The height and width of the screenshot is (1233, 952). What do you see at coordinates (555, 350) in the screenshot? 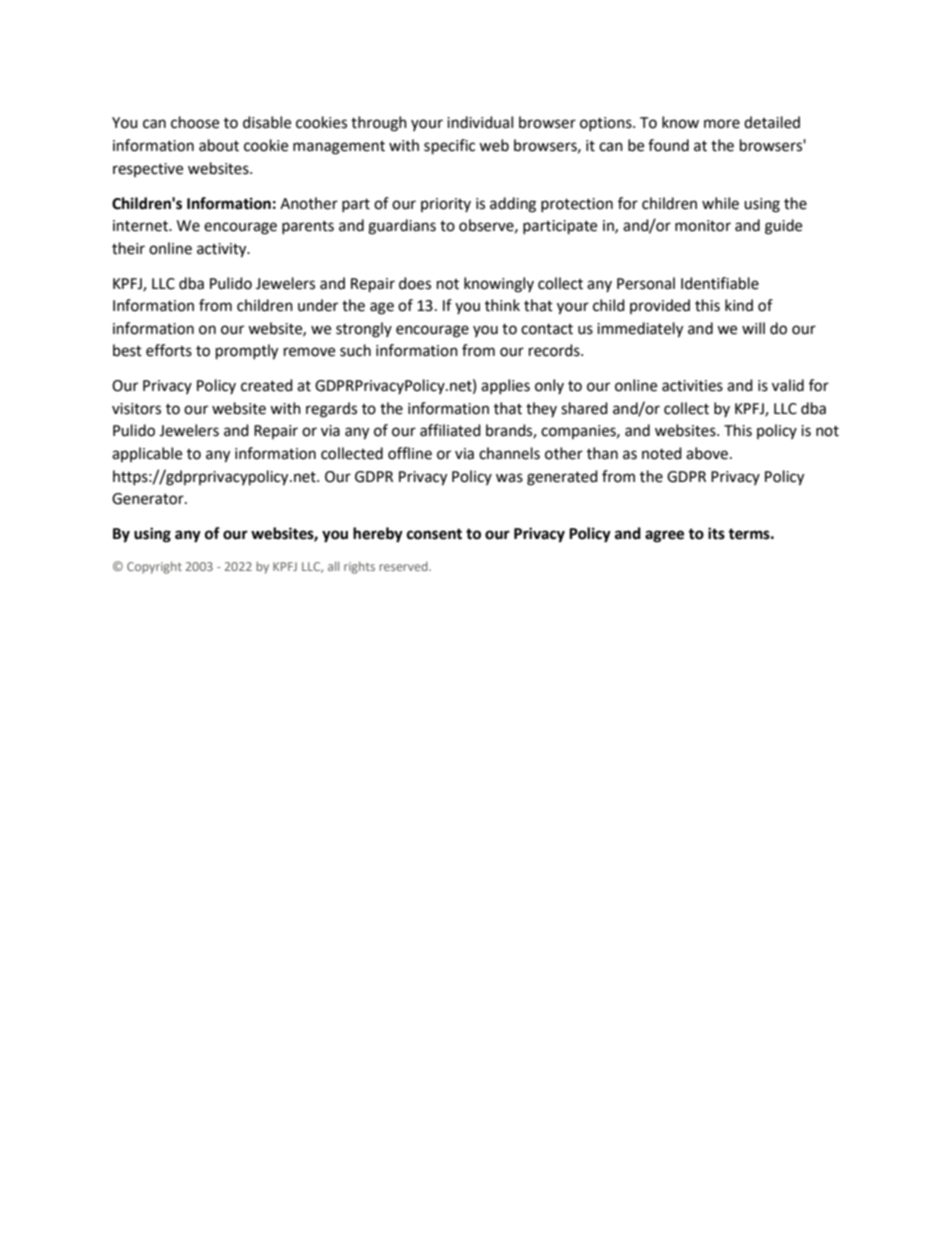
I see `records` at bounding box center [555, 350].
